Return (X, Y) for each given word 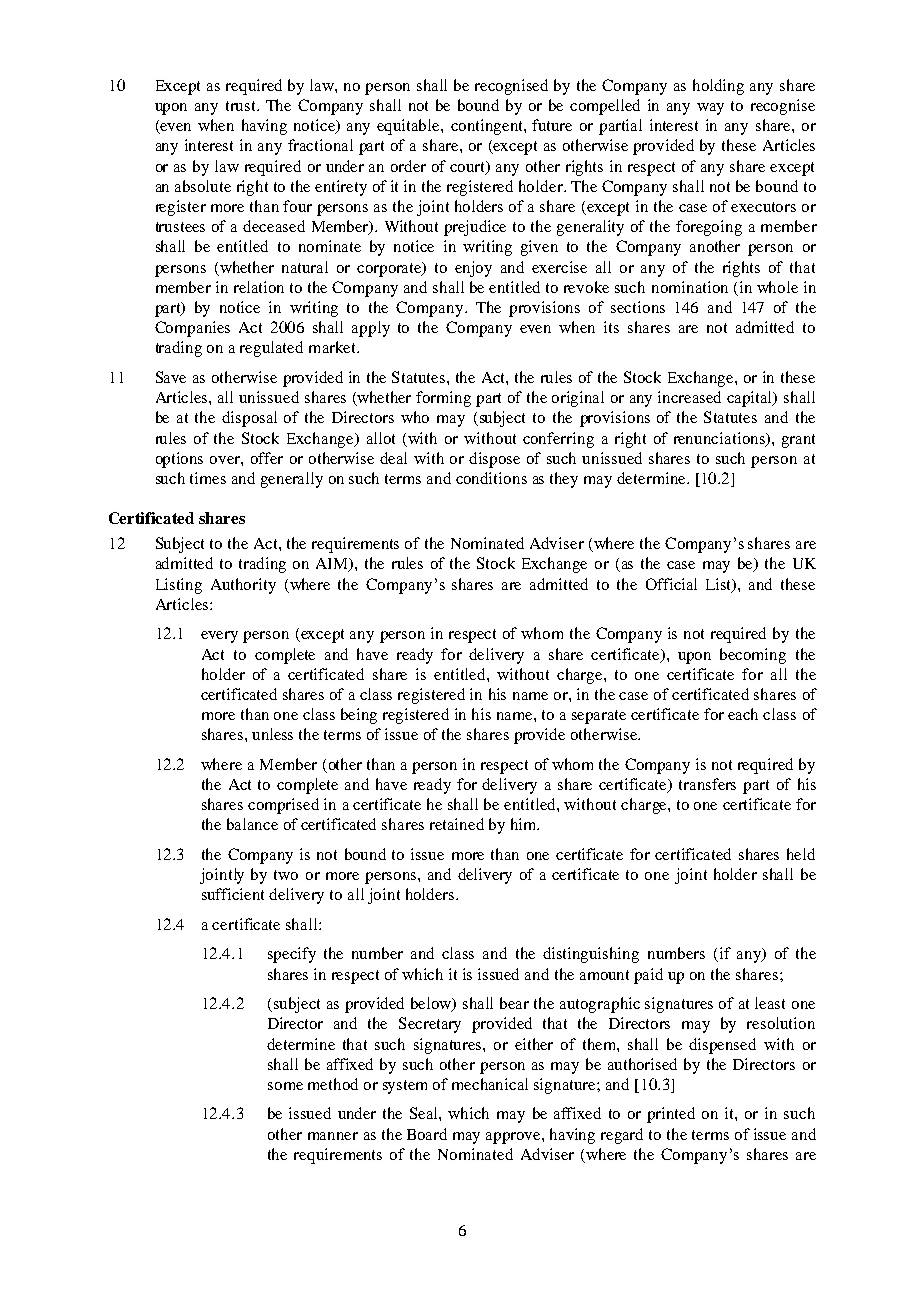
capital (751, 399)
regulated (271, 349)
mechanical (490, 1084)
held (801, 854)
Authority (243, 586)
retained (457, 824)
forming (443, 399)
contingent (488, 127)
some (285, 1086)
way (710, 109)
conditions (491, 478)
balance (252, 824)
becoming (753, 656)
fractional (320, 145)
